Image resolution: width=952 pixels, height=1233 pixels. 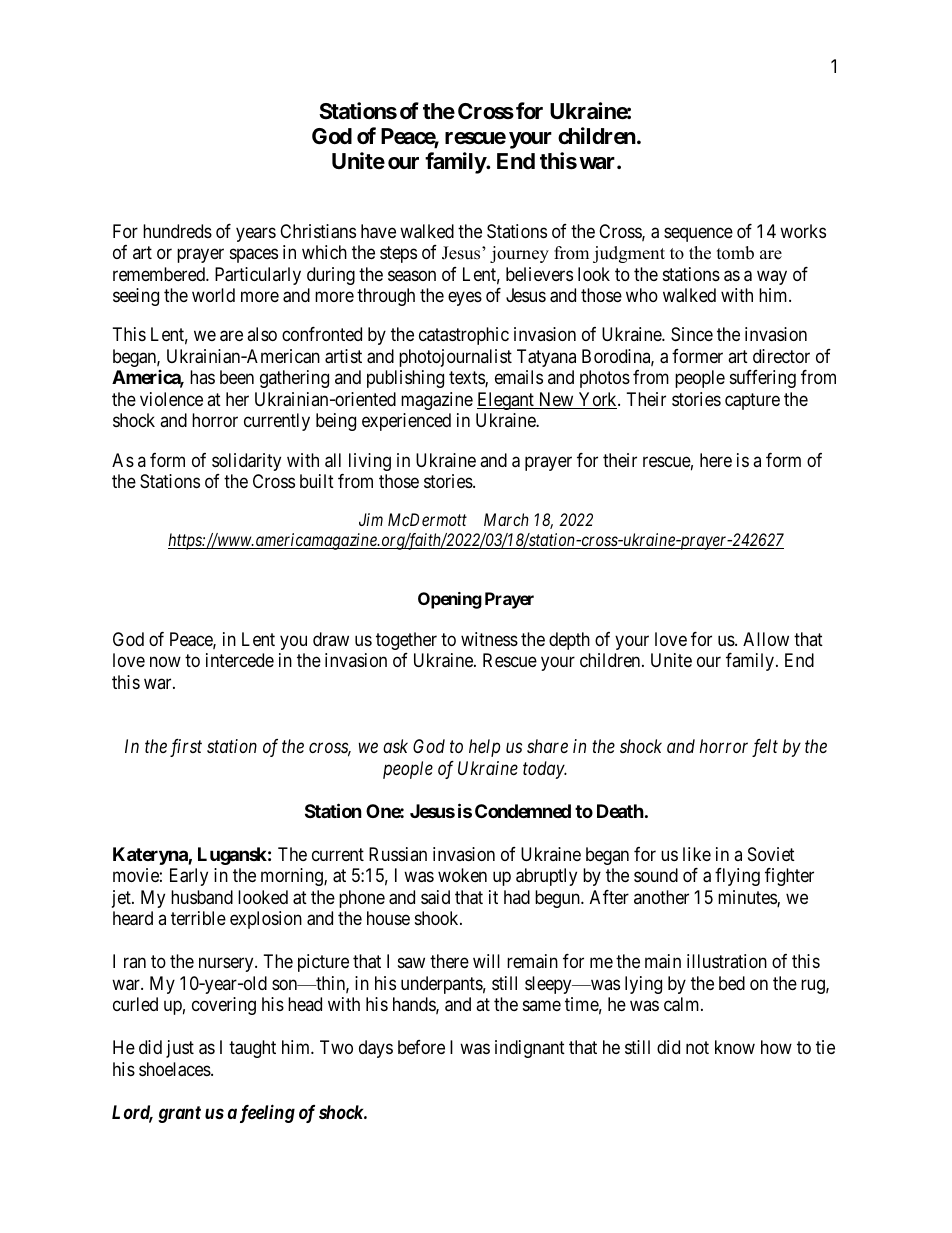 I want to click on witness, so click(x=489, y=639).
